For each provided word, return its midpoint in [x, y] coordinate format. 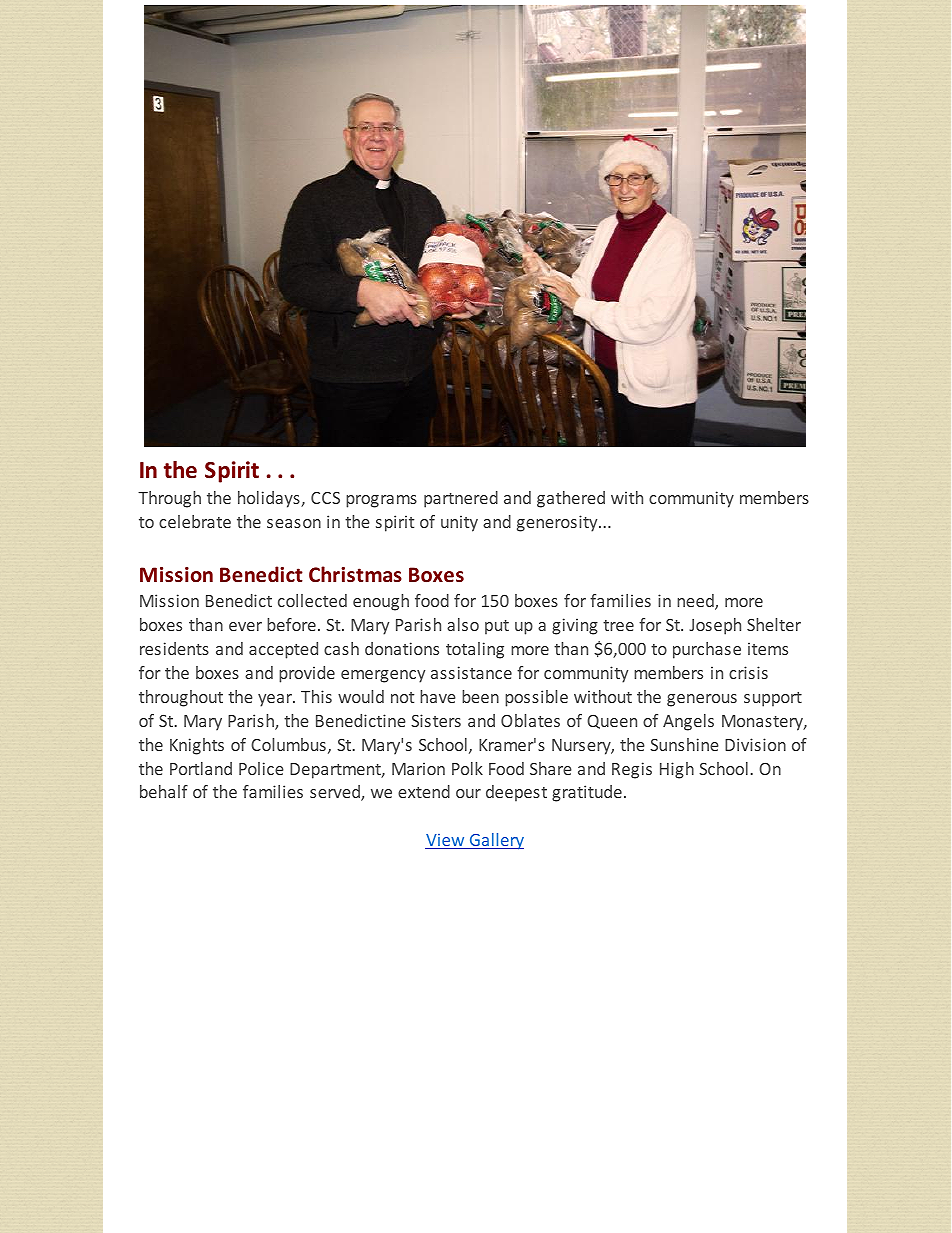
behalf [164, 791]
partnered [461, 499]
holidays [270, 499]
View [446, 841]
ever [245, 626]
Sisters [436, 720]
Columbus [288, 744]
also [463, 624]
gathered [571, 499]
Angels [688, 722]
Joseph [715, 626]
